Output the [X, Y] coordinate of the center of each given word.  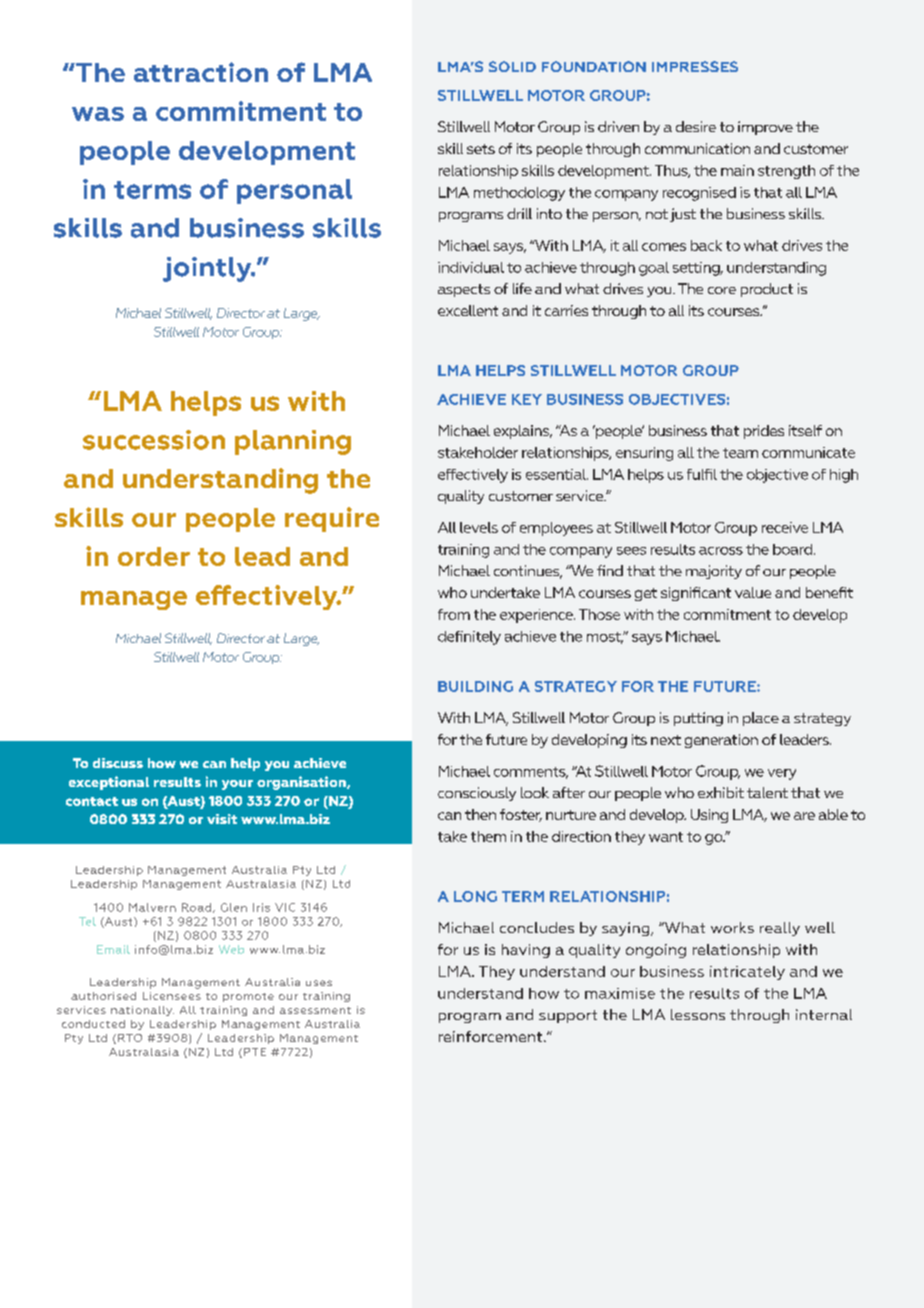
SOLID [512, 66]
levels [479, 527]
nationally [142, 1011]
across [721, 551]
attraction [201, 72]
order [154, 556]
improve [765, 128]
